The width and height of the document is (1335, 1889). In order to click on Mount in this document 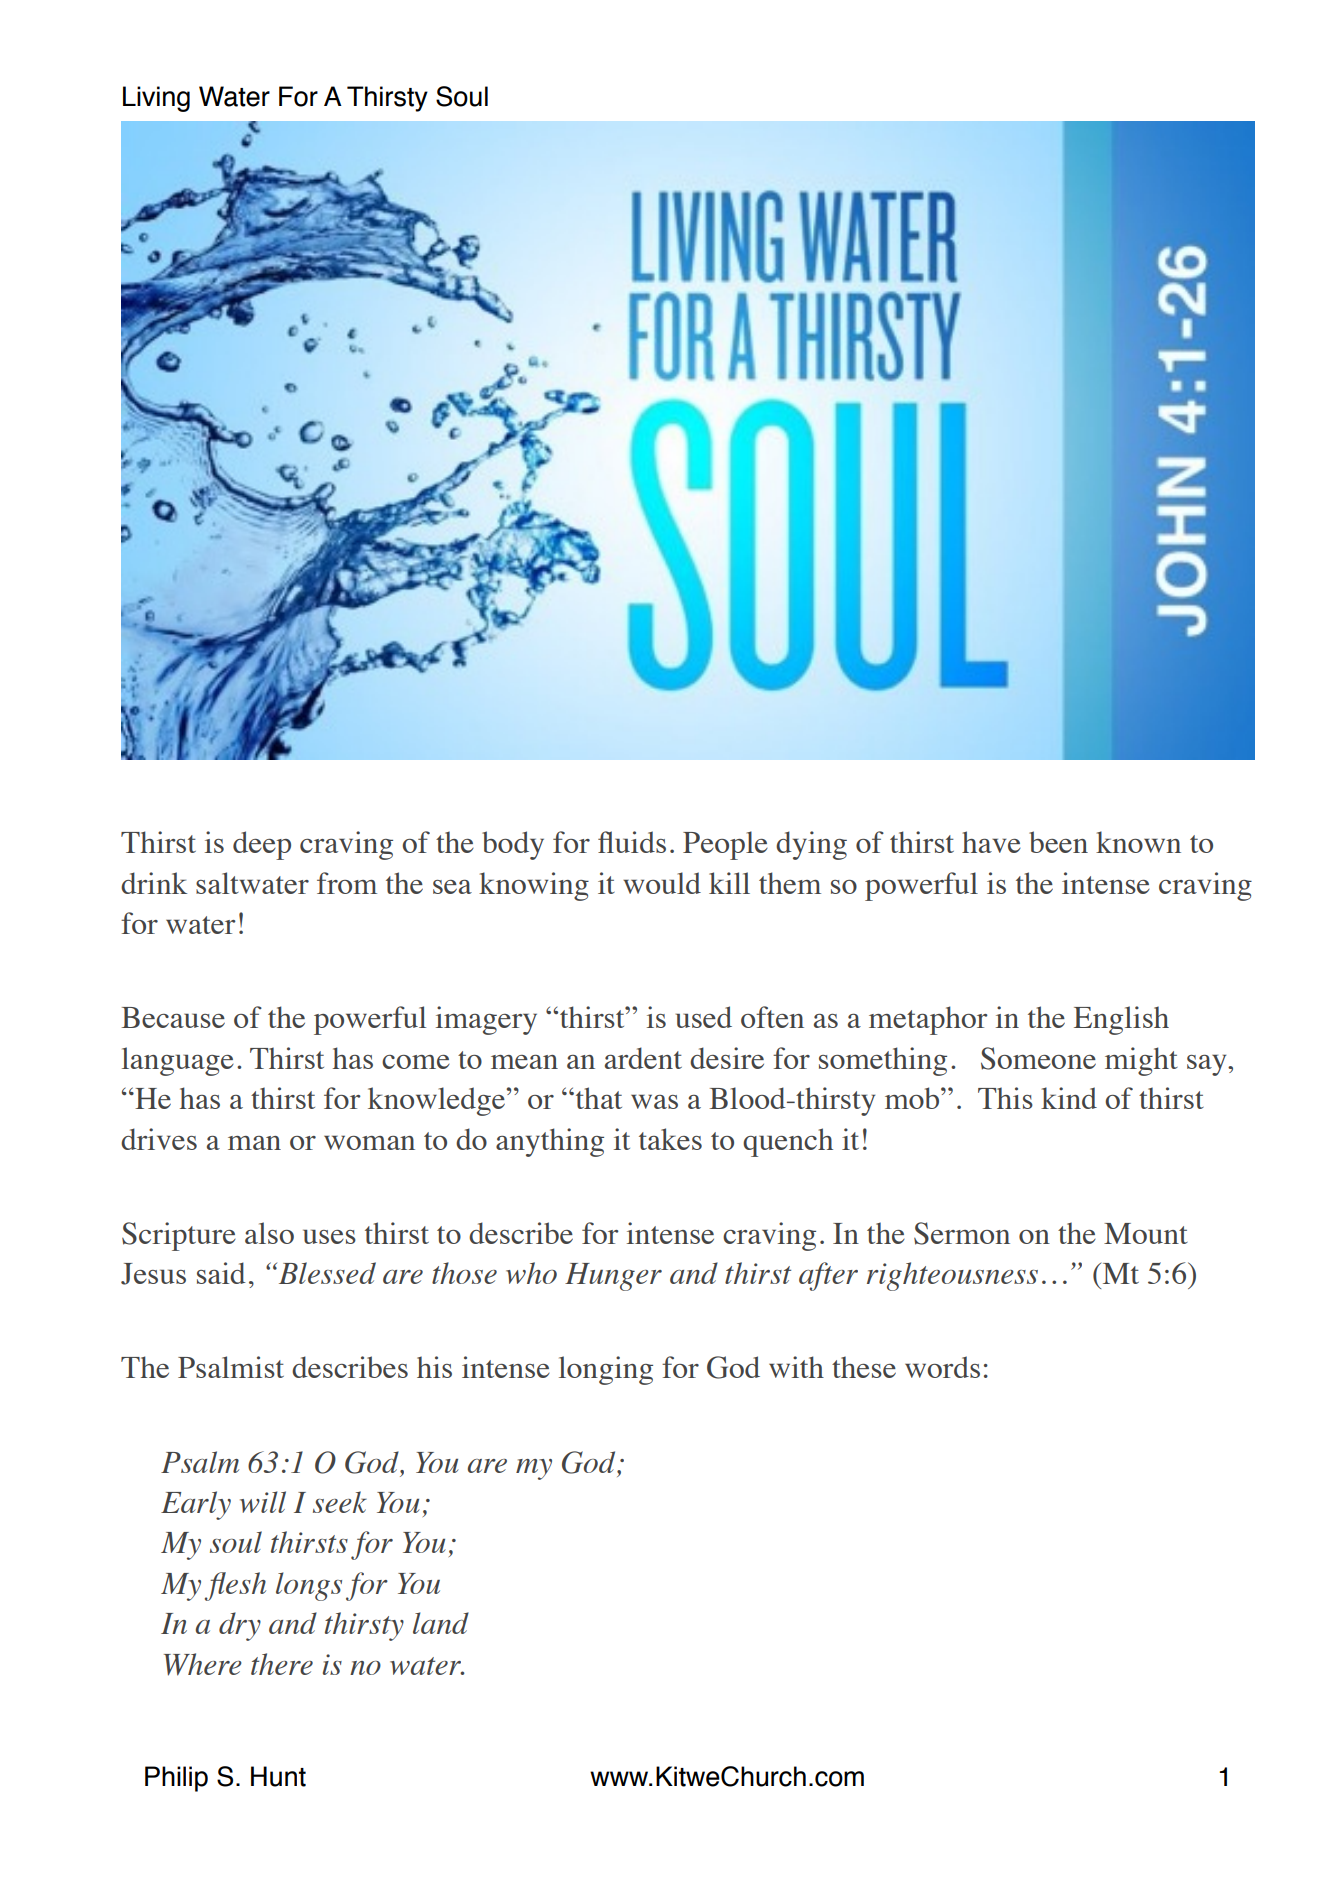, I will do `click(1146, 1233)`.
